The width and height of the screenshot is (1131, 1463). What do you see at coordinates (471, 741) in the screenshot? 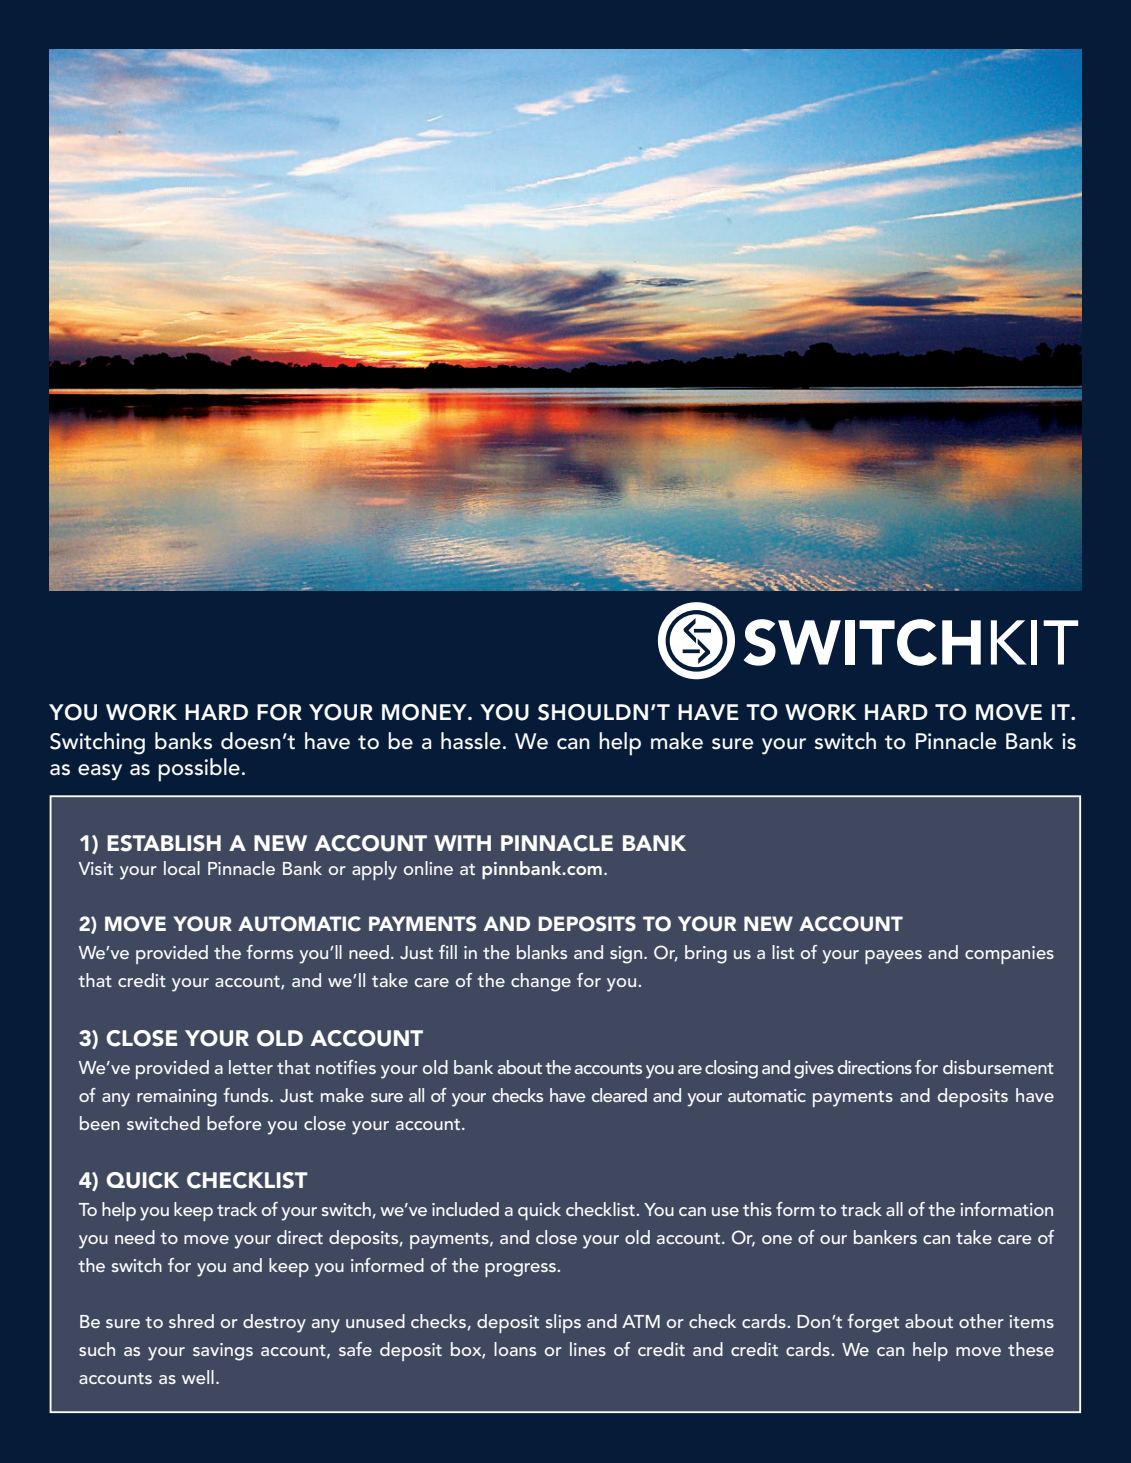
I see `hassle` at bounding box center [471, 741].
